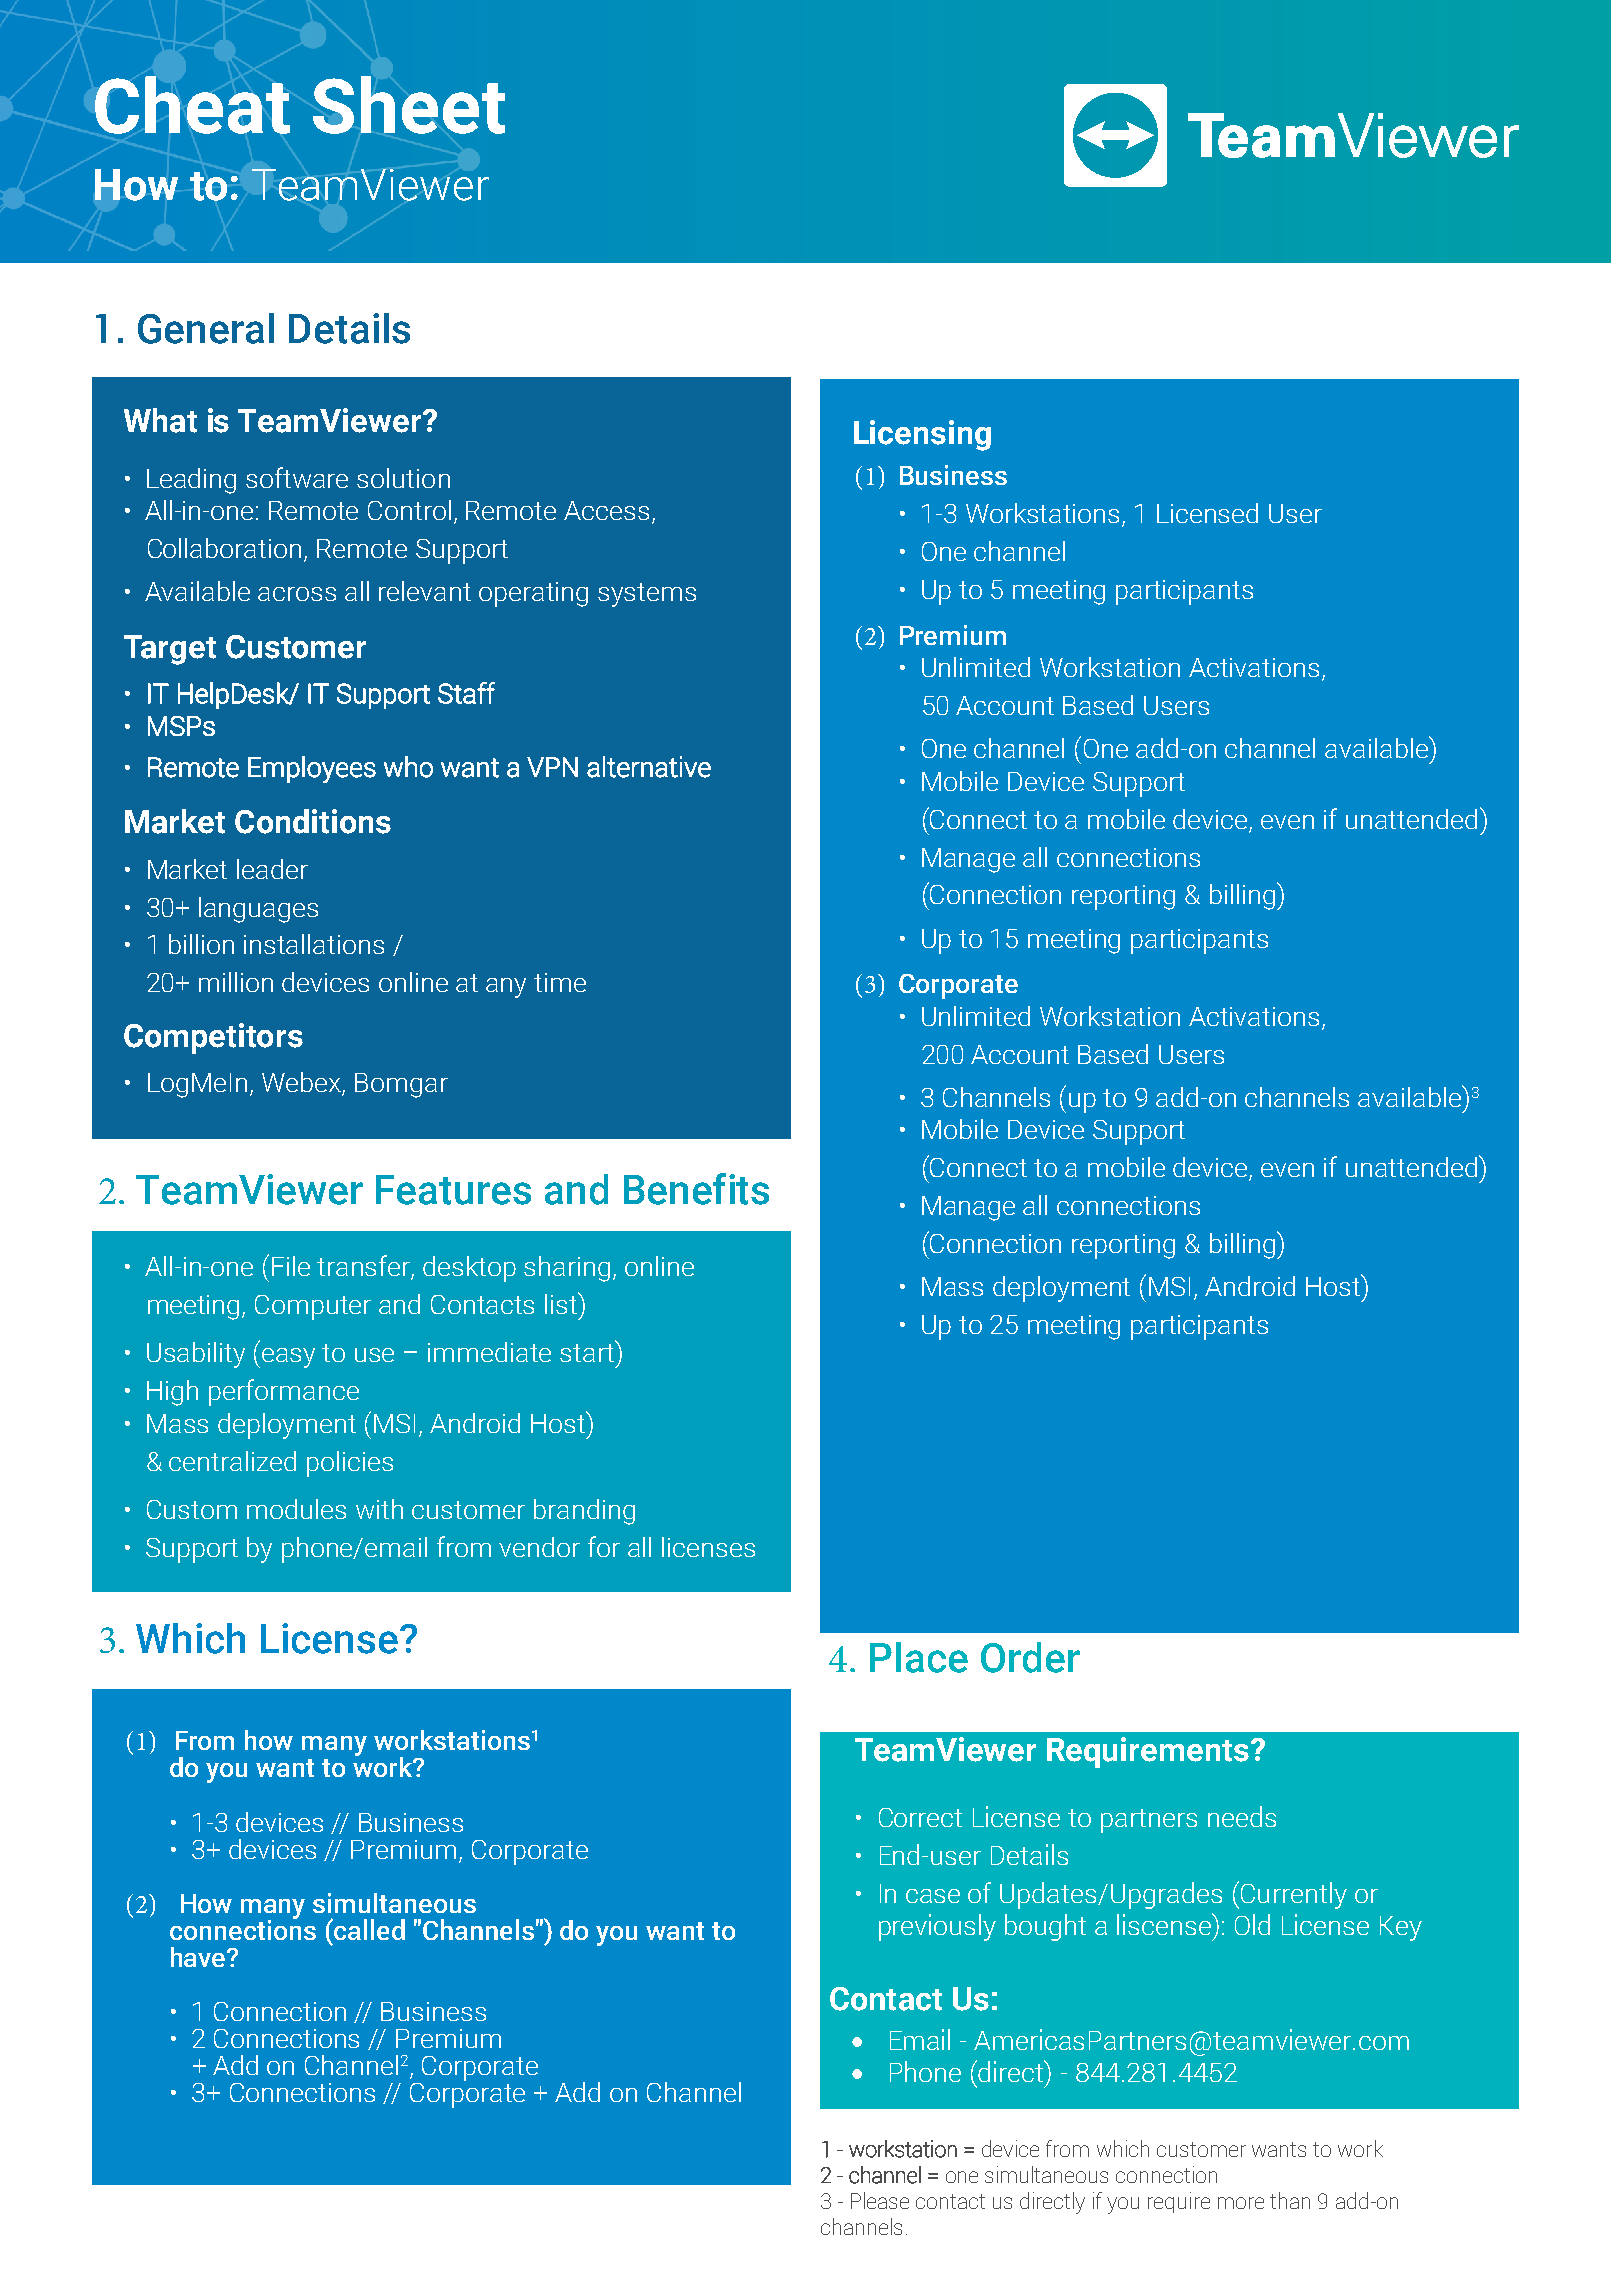  Describe the element at coordinates (199, 1957) in the image. I see `have` at that location.
